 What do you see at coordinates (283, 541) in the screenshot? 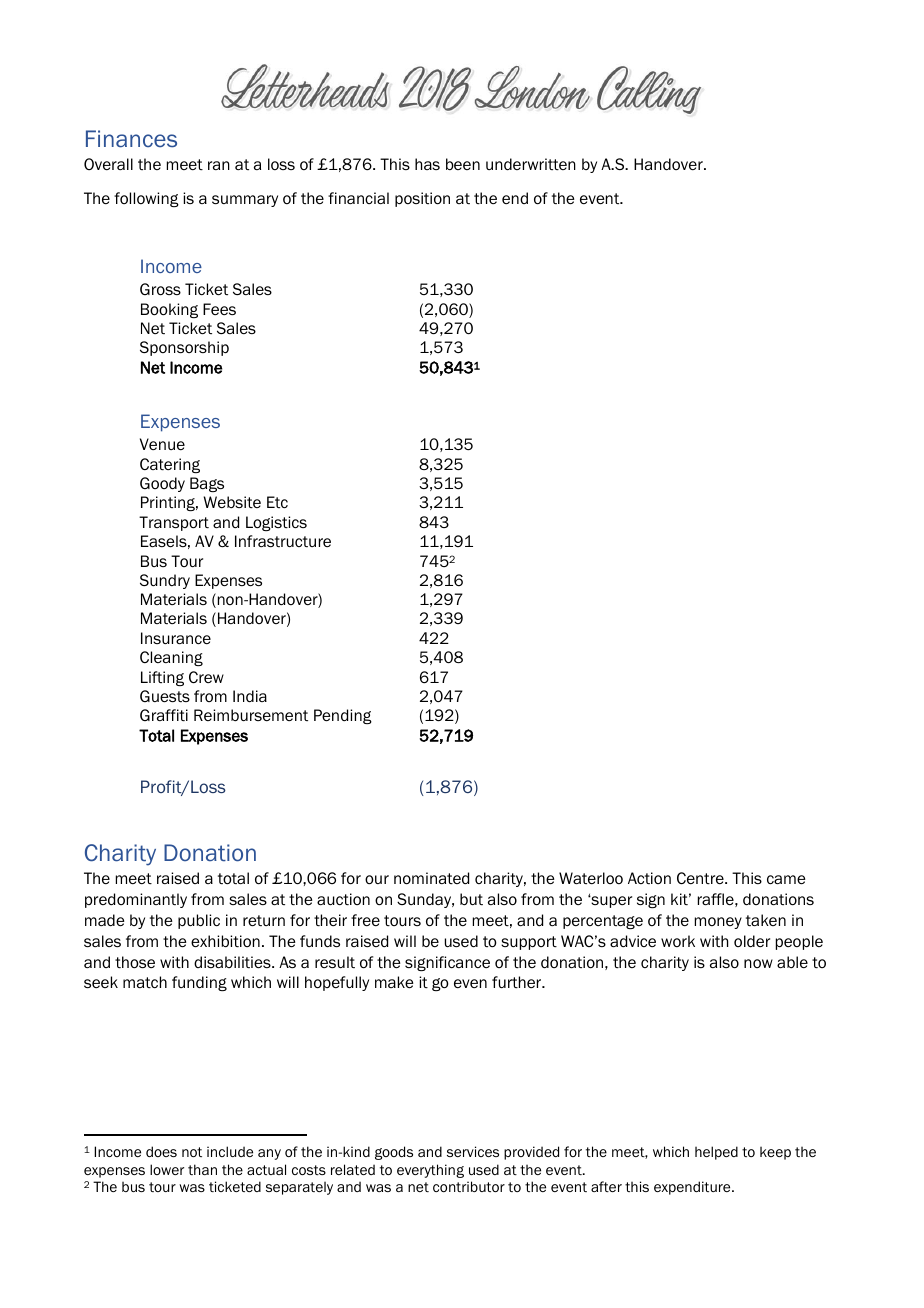
I see `Infrastructure` at bounding box center [283, 541].
